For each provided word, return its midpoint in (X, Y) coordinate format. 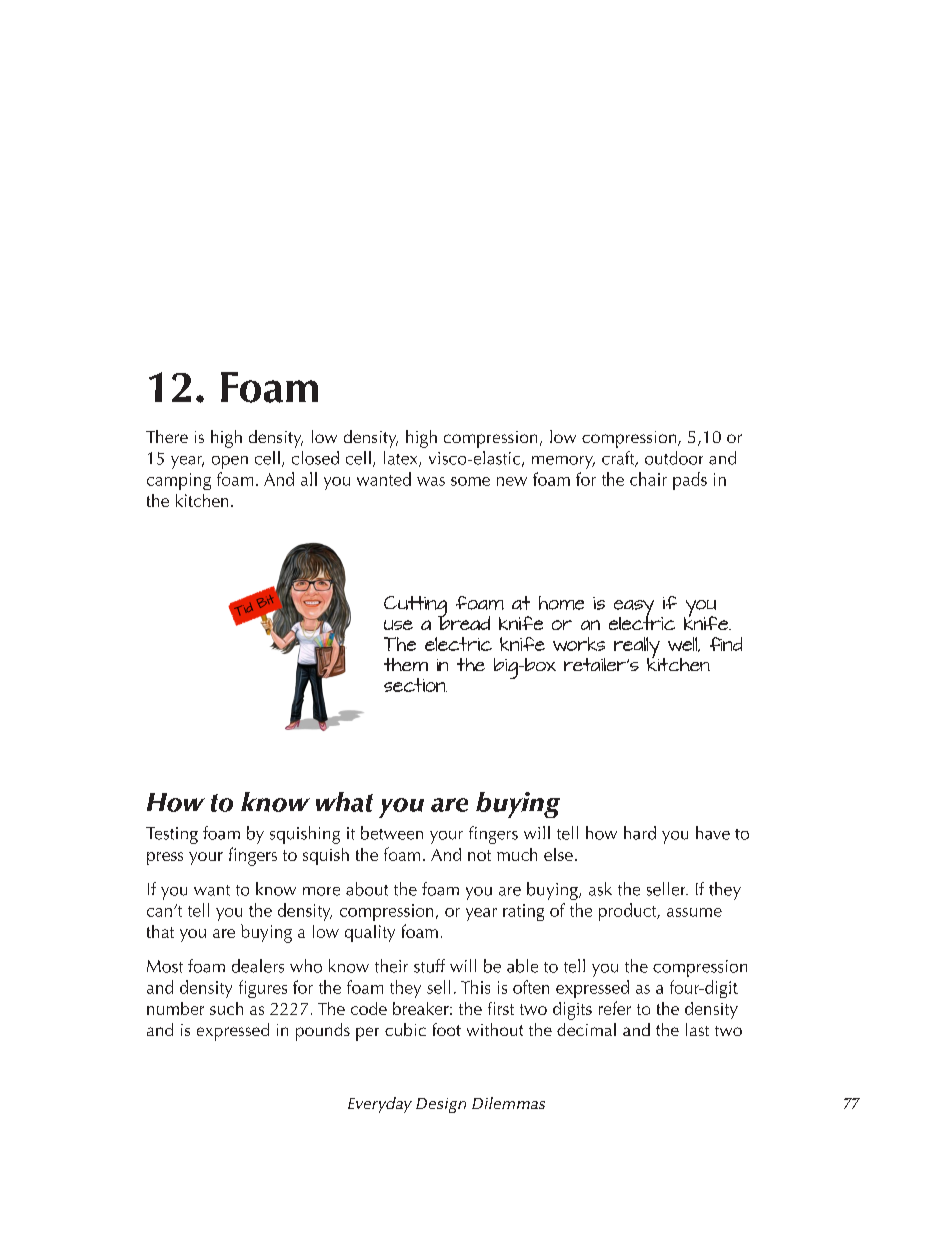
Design (441, 1105)
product (629, 912)
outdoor (674, 458)
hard (640, 833)
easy (634, 610)
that (160, 931)
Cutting (415, 608)
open (230, 462)
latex (402, 459)
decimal (586, 1029)
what (344, 802)
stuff (429, 966)
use (398, 625)
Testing (172, 835)
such (226, 1008)
